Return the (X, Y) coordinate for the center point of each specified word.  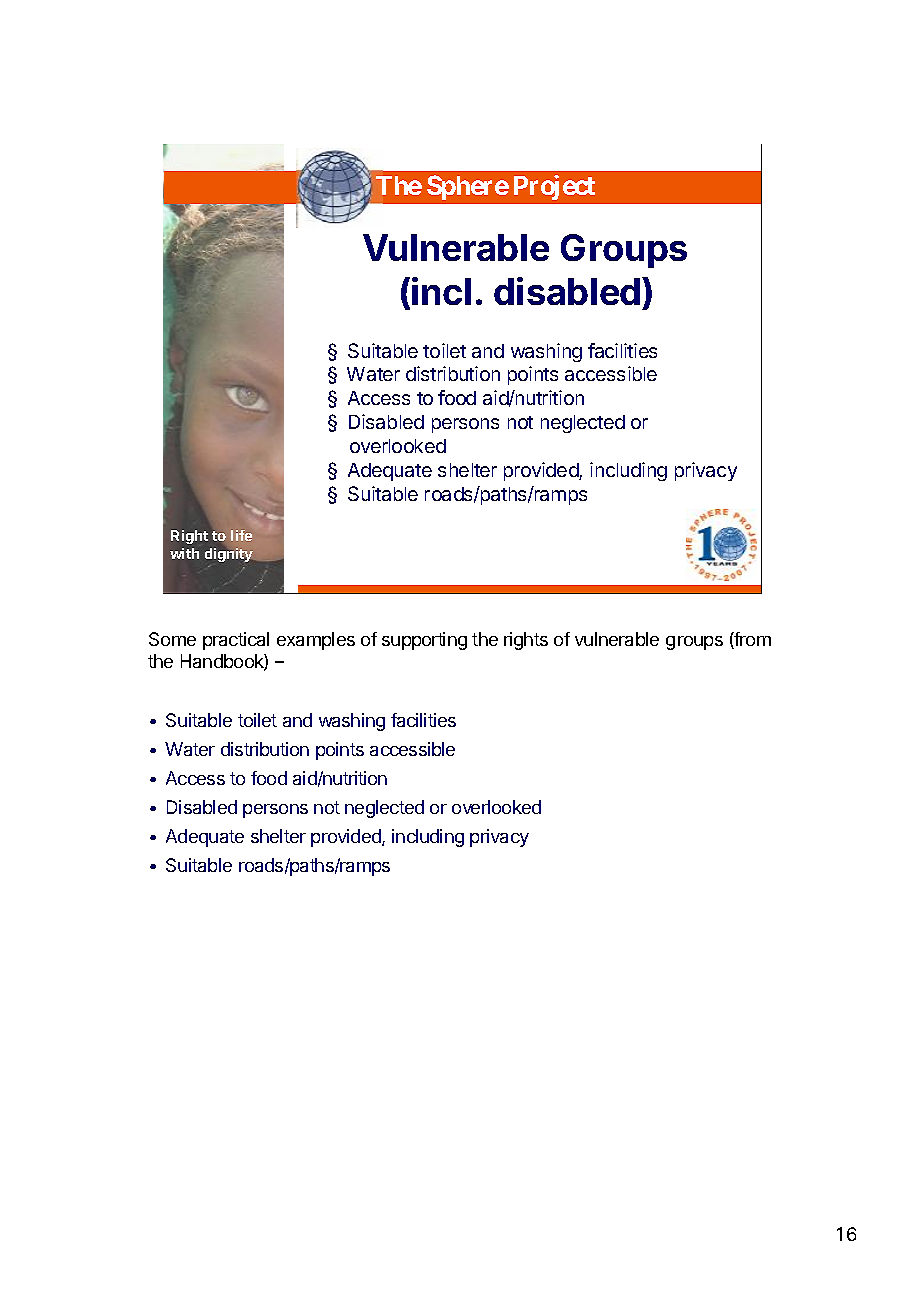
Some (172, 639)
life (241, 535)
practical (236, 641)
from (752, 640)
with (184, 553)
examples (316, 641)
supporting (424, 641)
